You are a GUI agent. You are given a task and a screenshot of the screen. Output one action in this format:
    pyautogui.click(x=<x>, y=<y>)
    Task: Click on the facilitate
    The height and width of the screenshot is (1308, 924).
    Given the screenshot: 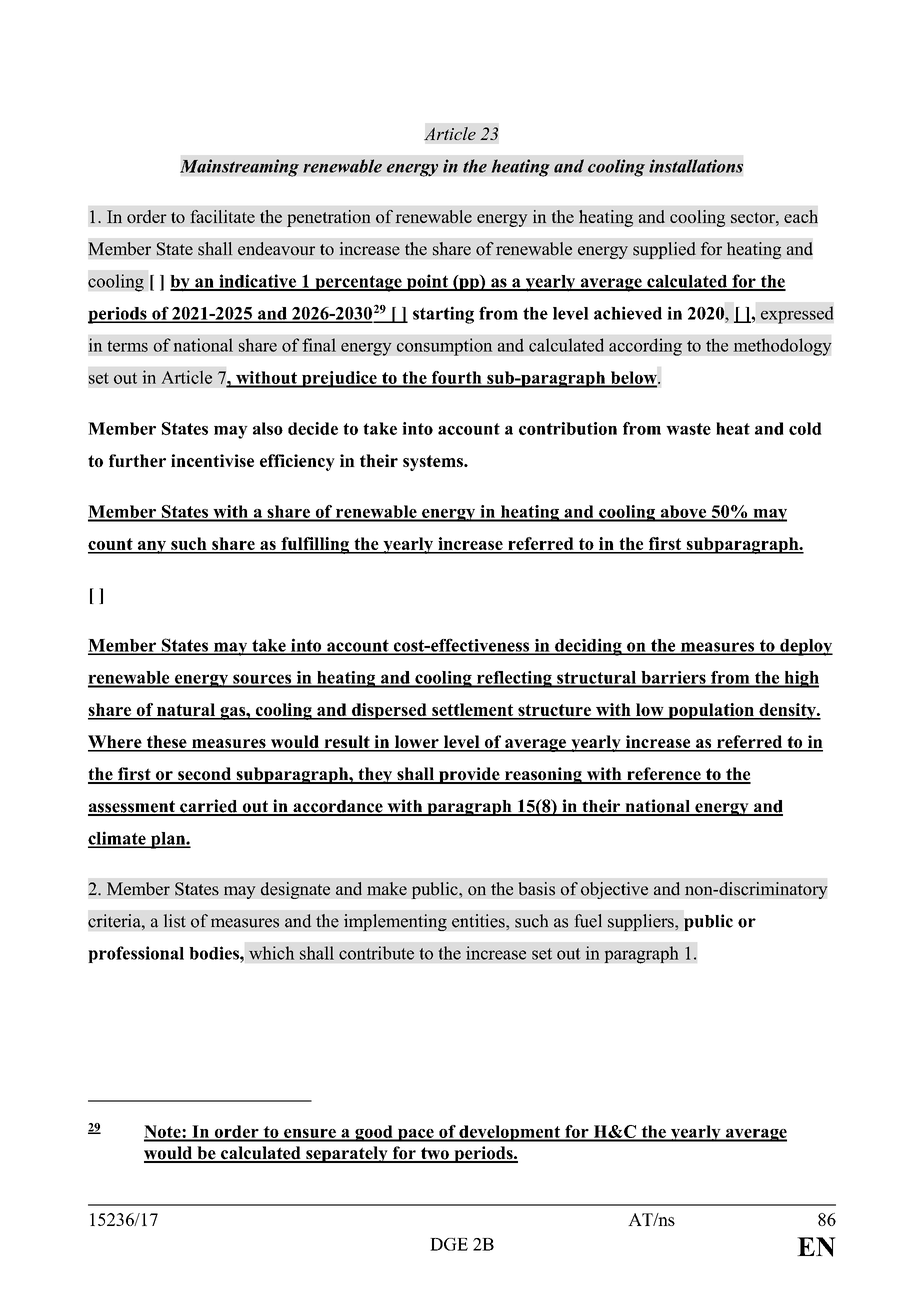 What is the action you would take?
    pyautogui.click(x=222, y=216)
